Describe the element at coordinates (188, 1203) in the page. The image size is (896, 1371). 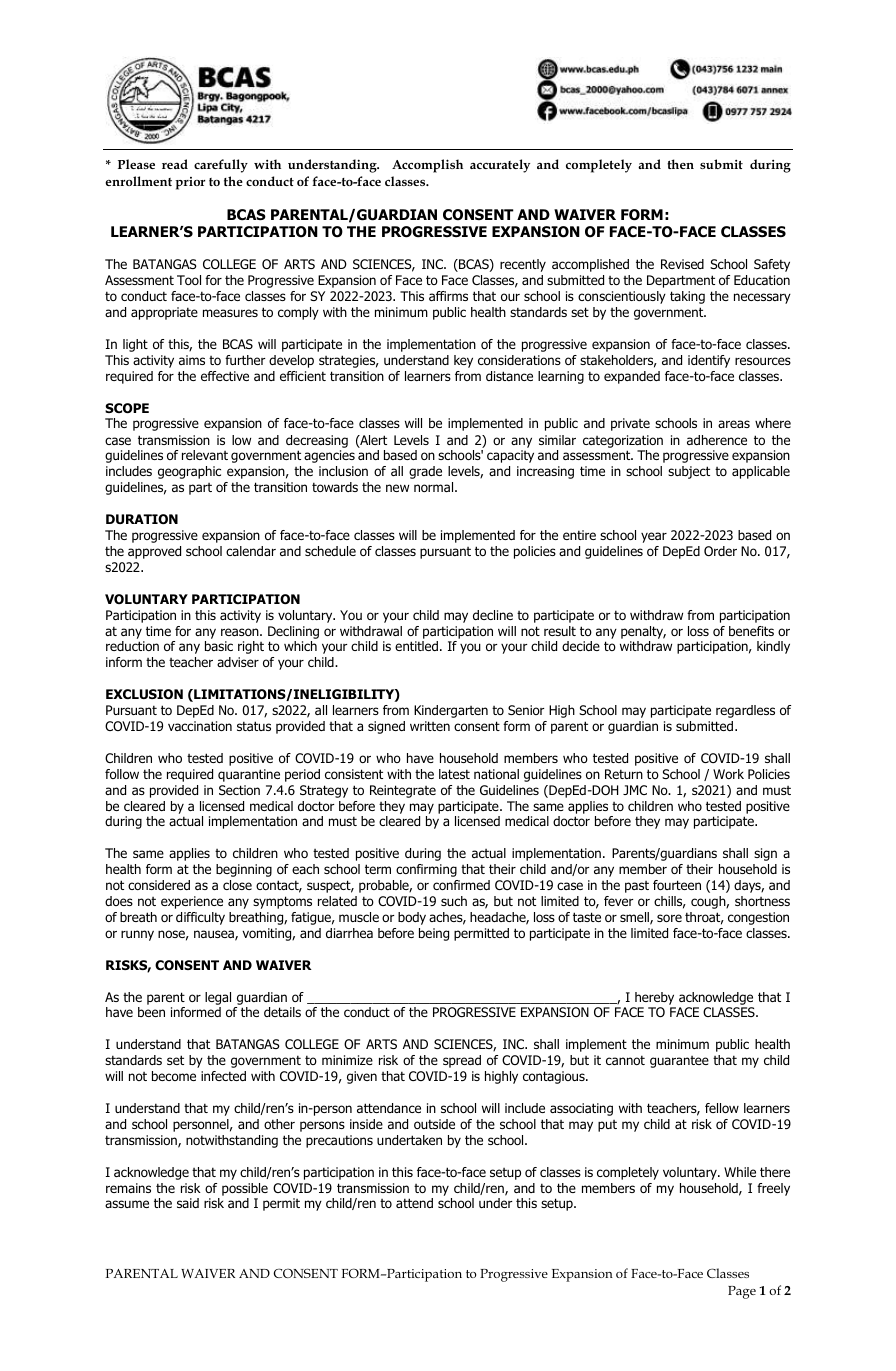
I see `said` at that location.
